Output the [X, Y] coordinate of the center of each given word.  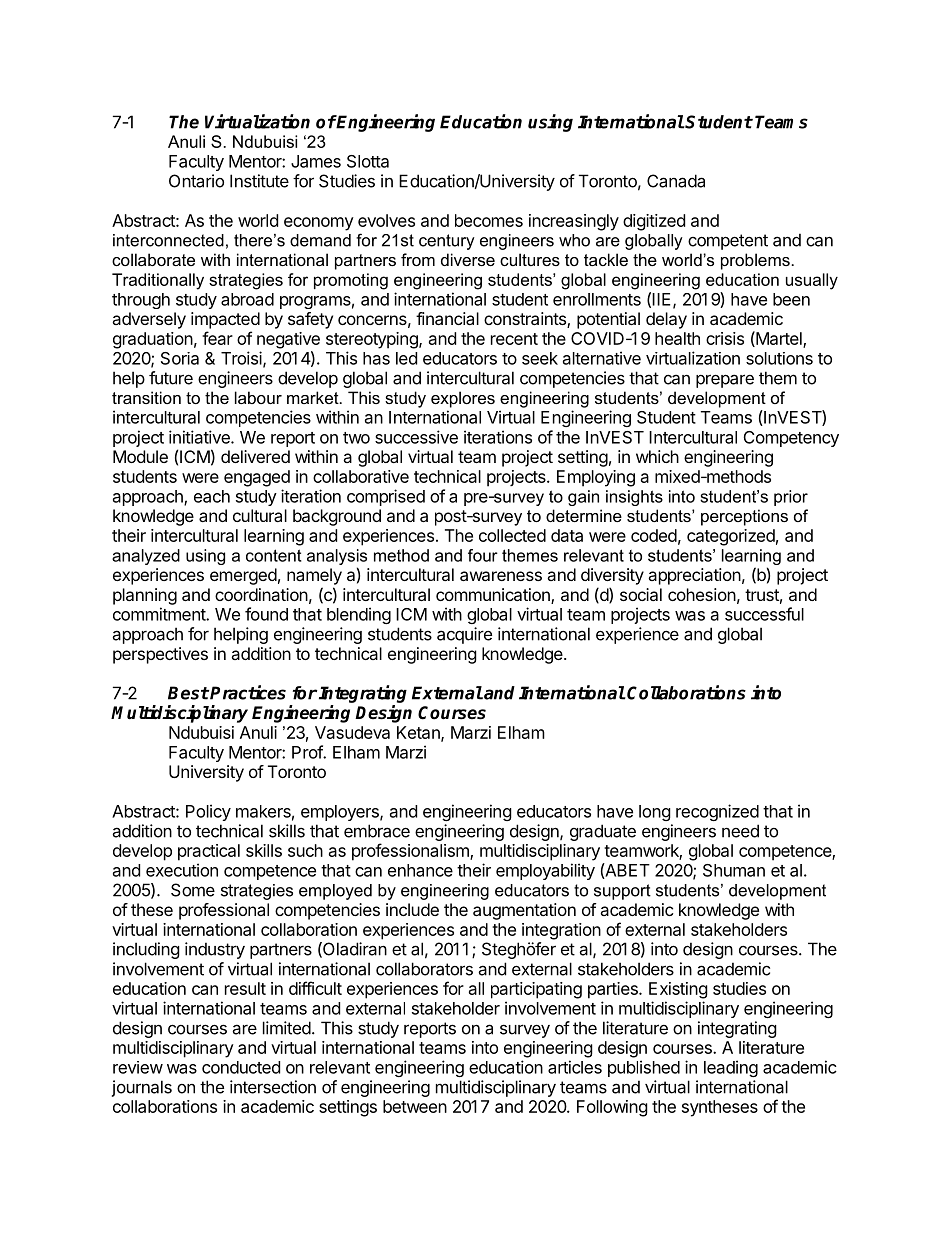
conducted [241, 1067]
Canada [676, 181]
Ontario [196, 181]
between [415, 1106]
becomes [489, 220]
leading [731, 1068]
